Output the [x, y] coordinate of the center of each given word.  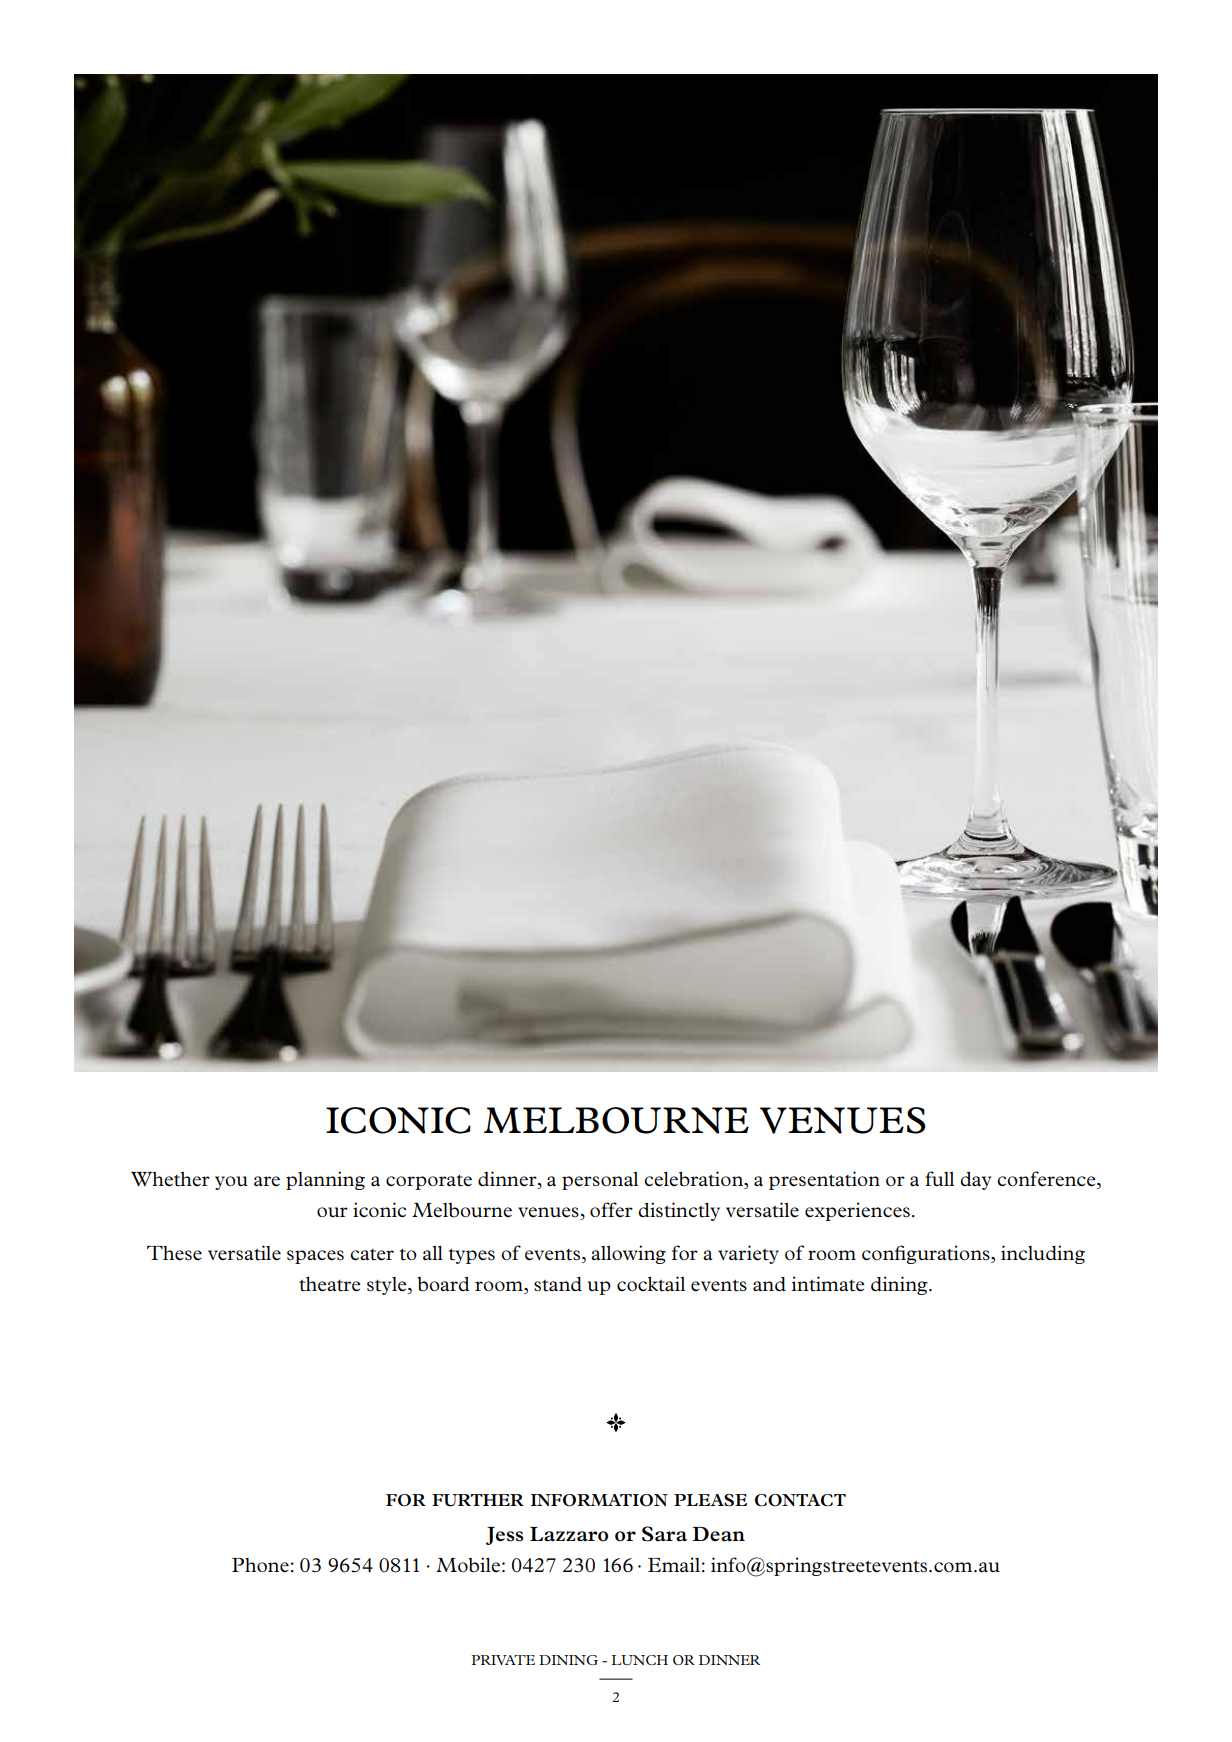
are [267, 1181]
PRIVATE [503, 1660]
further [478, 1500]
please [710, 1500]
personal [600, 1181]
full [939, 1178]
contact [800, 1500]
